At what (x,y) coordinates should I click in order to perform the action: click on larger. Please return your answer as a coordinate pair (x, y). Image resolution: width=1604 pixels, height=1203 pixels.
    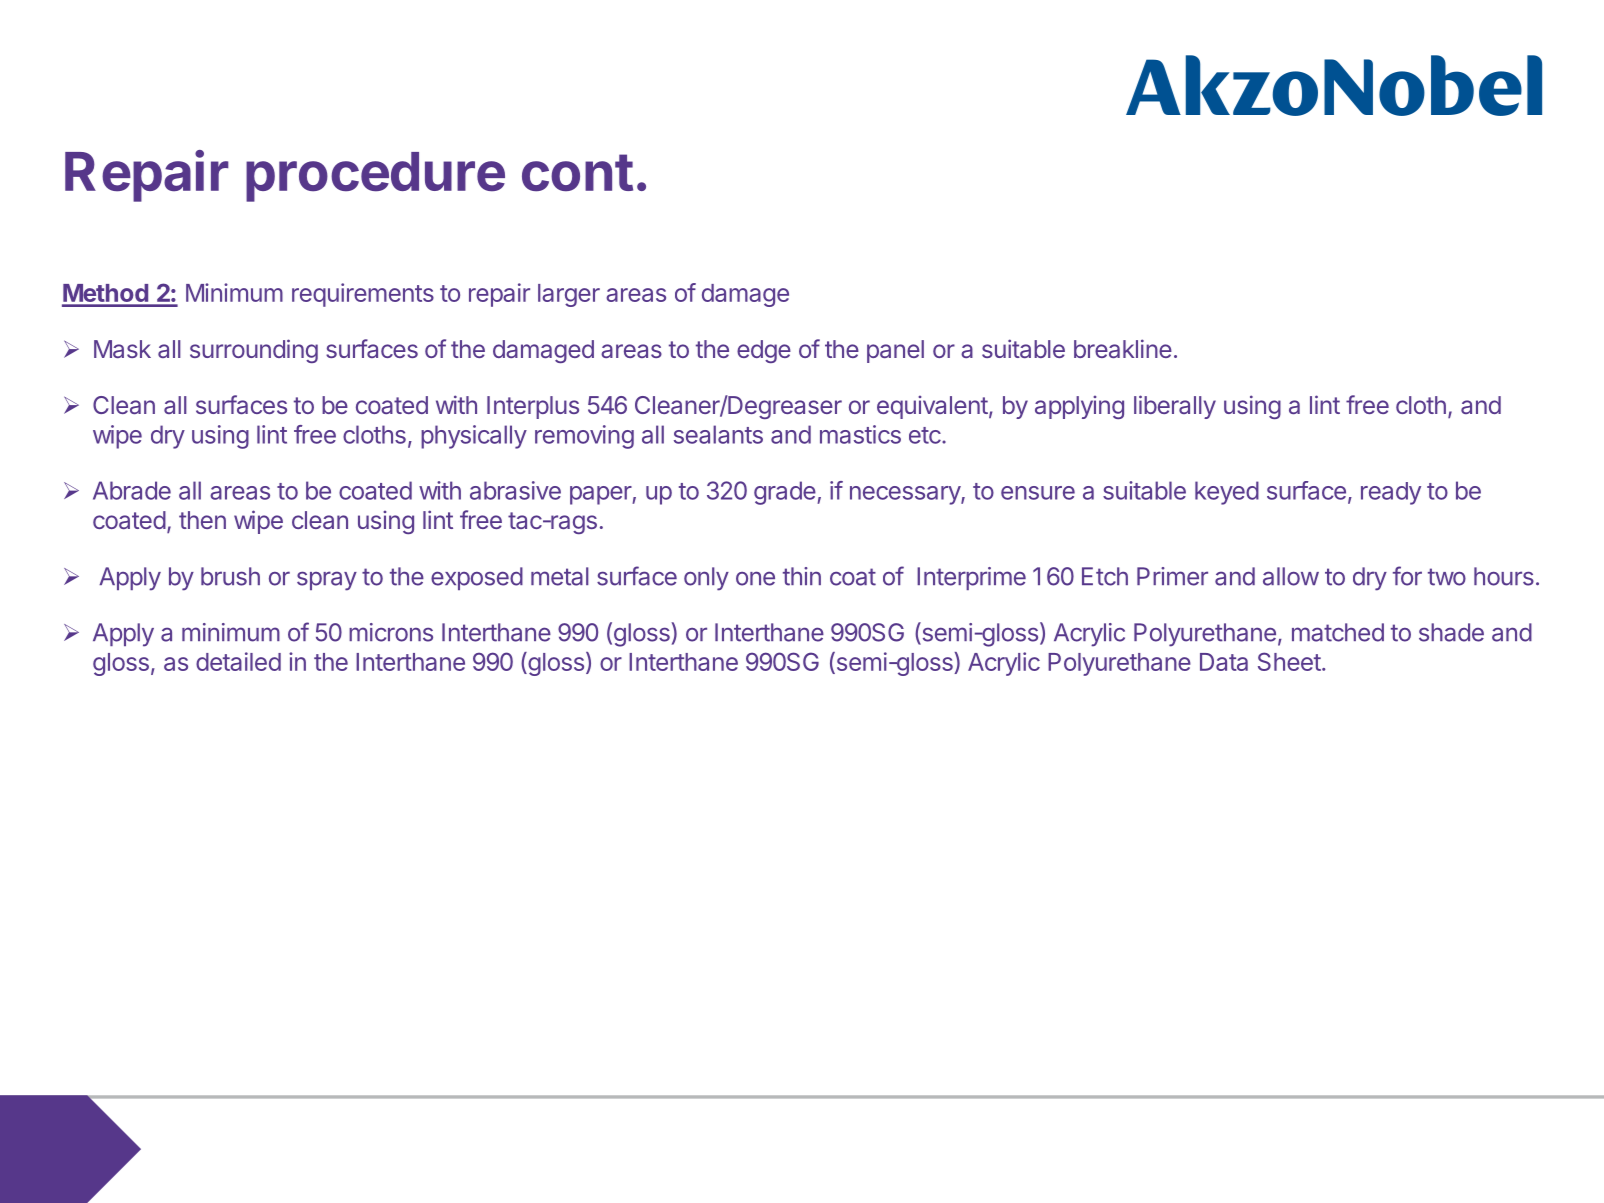
    Looking at the image, I should click on (569, 295).
